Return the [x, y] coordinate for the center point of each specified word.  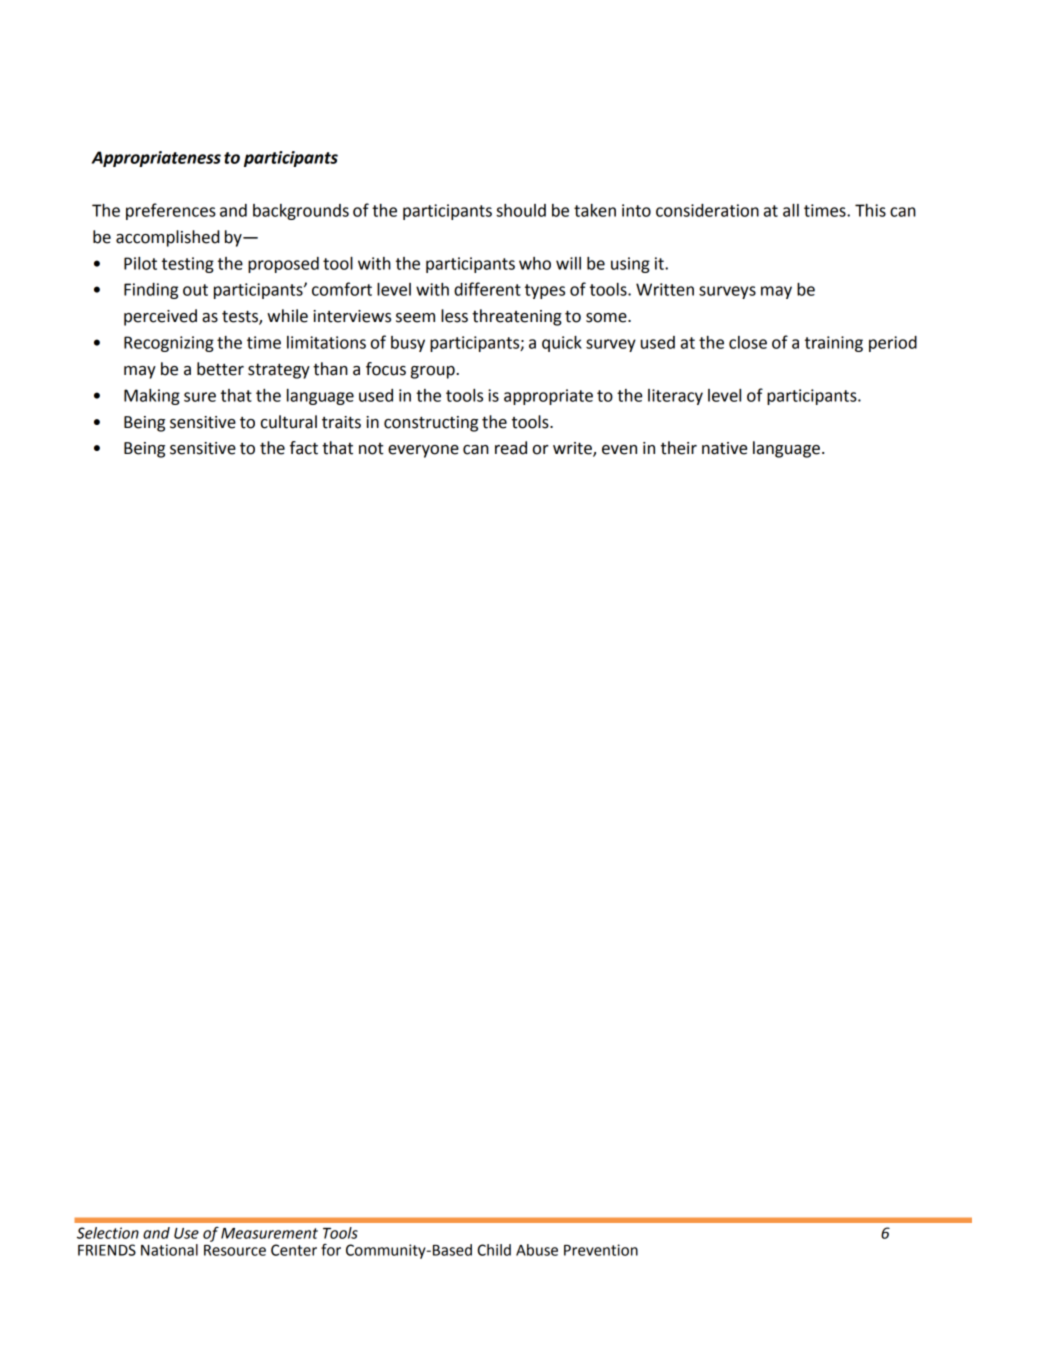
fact [304, 448]
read [511, 448]
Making [152, 397]
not [371, 449]
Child [494, 1250]
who [535, 263]
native [724, 448]
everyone [423, 451]
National [169, 1250]
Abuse [537, 1250]
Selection [108, 1233]
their [679, 448]
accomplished [168, 238]
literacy [675, 397]
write [573, 449]
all [791, 210]
